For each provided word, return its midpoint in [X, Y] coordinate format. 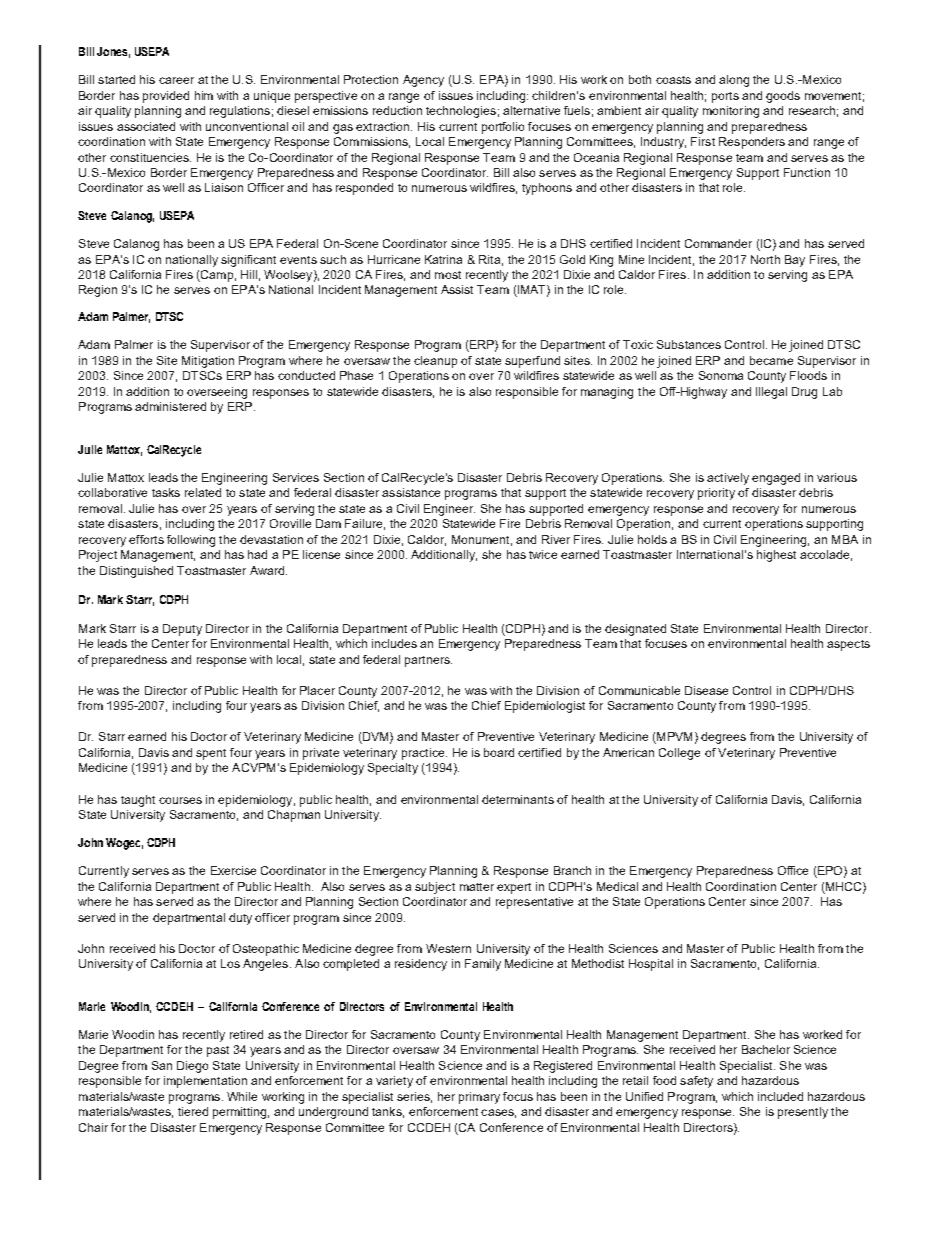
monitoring [731, 112]
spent [211, 754]
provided [166, 97]
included [780, 1096]
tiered [193, 1111]
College [679, 754]
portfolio [503, 128]
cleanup [435, 362]
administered [170, 406]
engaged [776, 479]
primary [479, 1098]
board [499, 752]
